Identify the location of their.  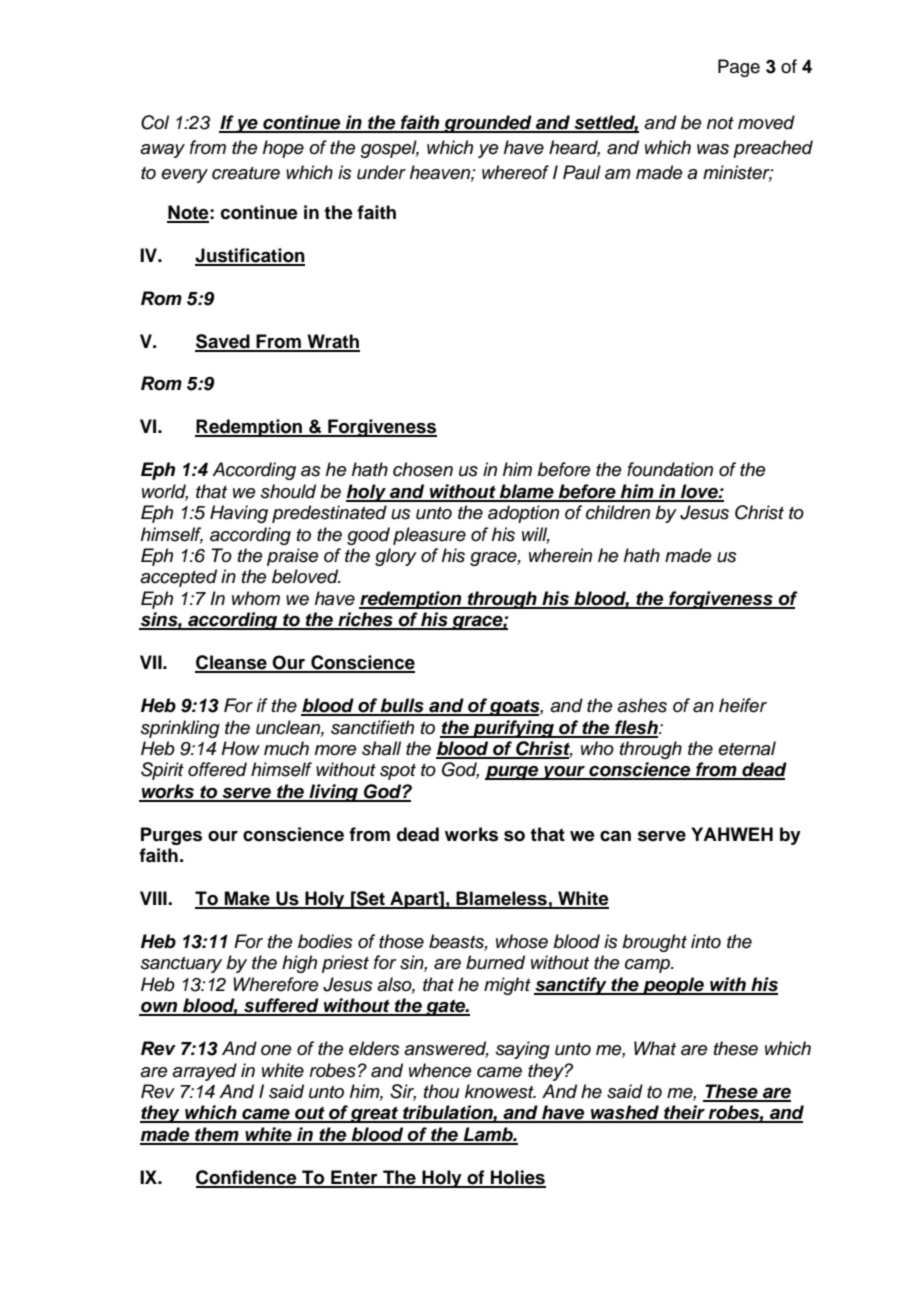
(684, 1113).
